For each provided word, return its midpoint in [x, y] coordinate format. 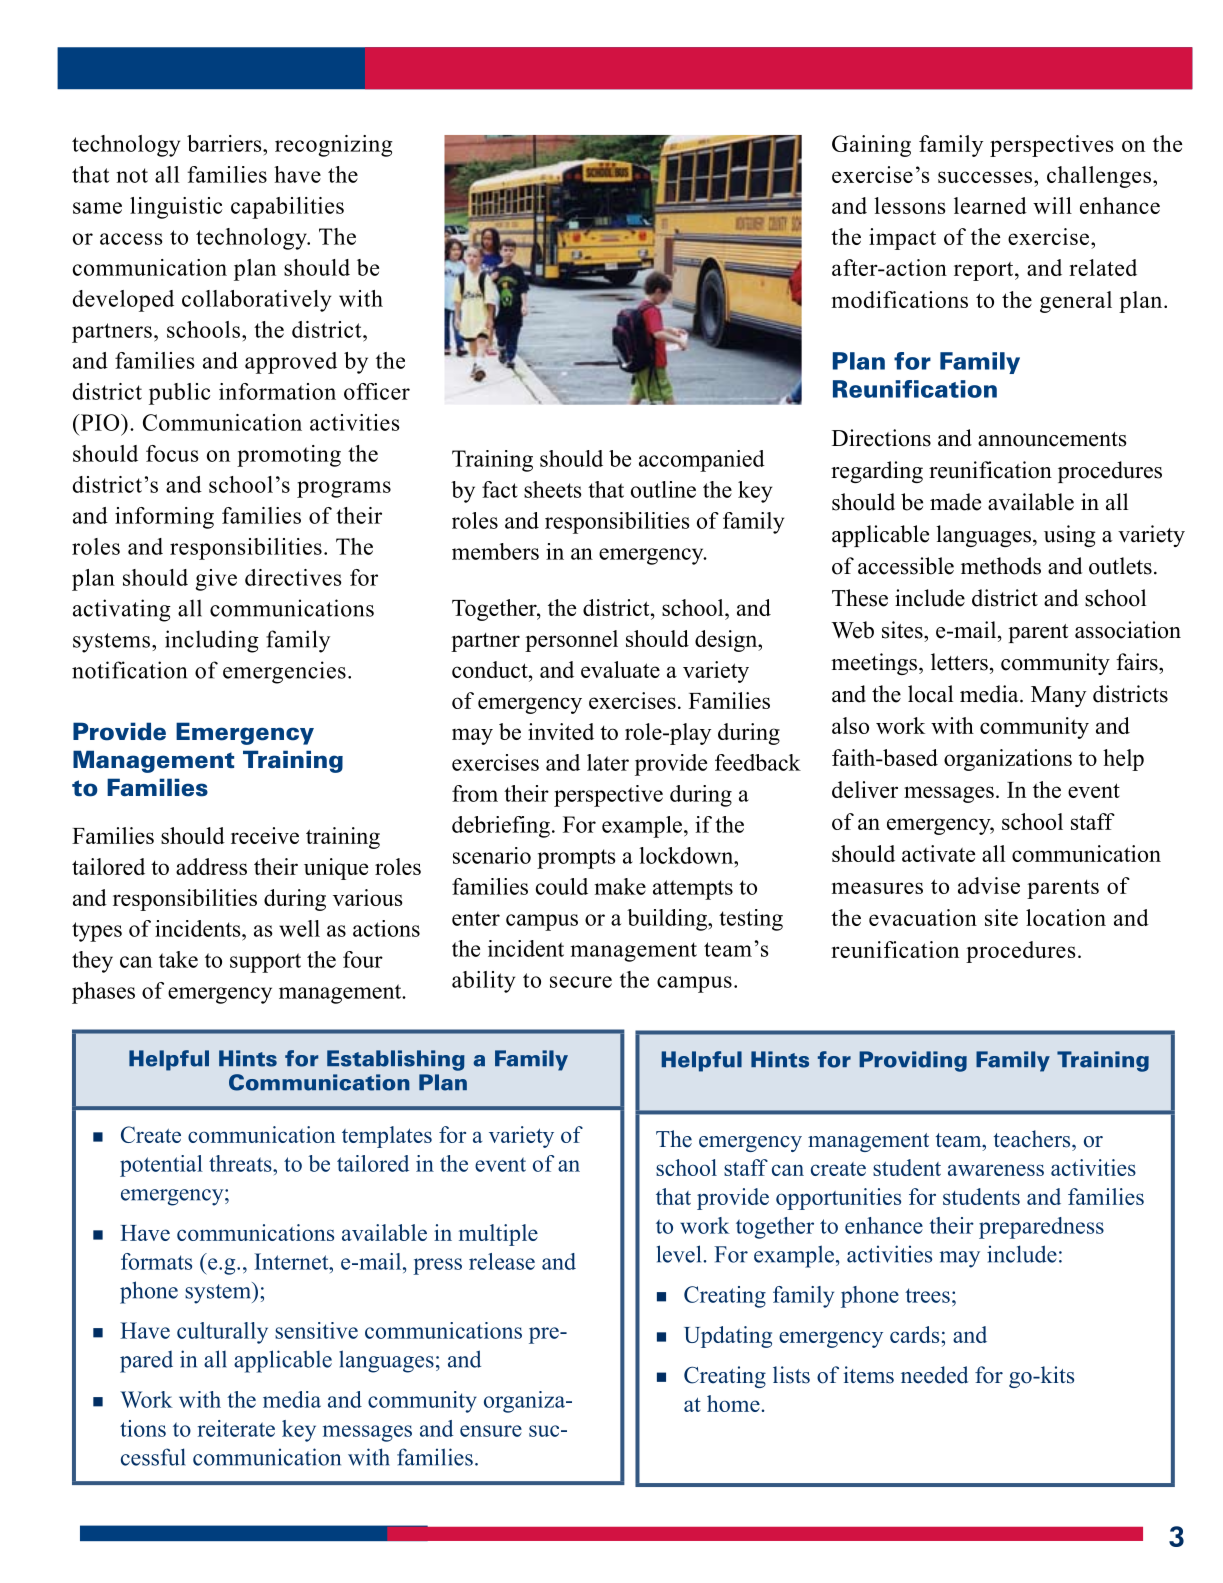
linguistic [176, 208]
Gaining [871, 146]
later [608, 762]
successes [985, 177]
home [733, 1403]
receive [265, 835]
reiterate [236, 1428]
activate [938, 853]
